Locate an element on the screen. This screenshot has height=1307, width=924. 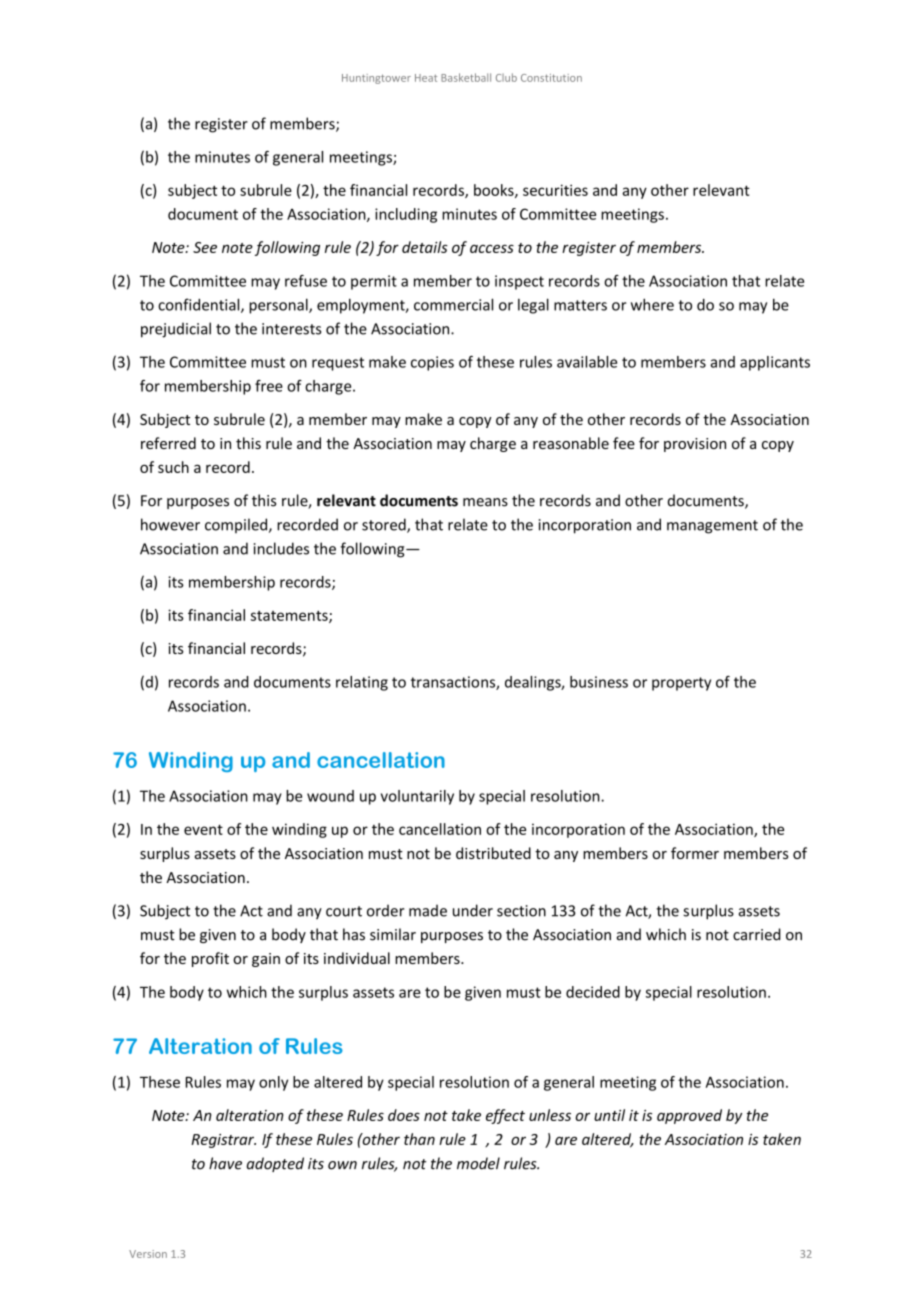
carried is located at coordinates (757, 934).
